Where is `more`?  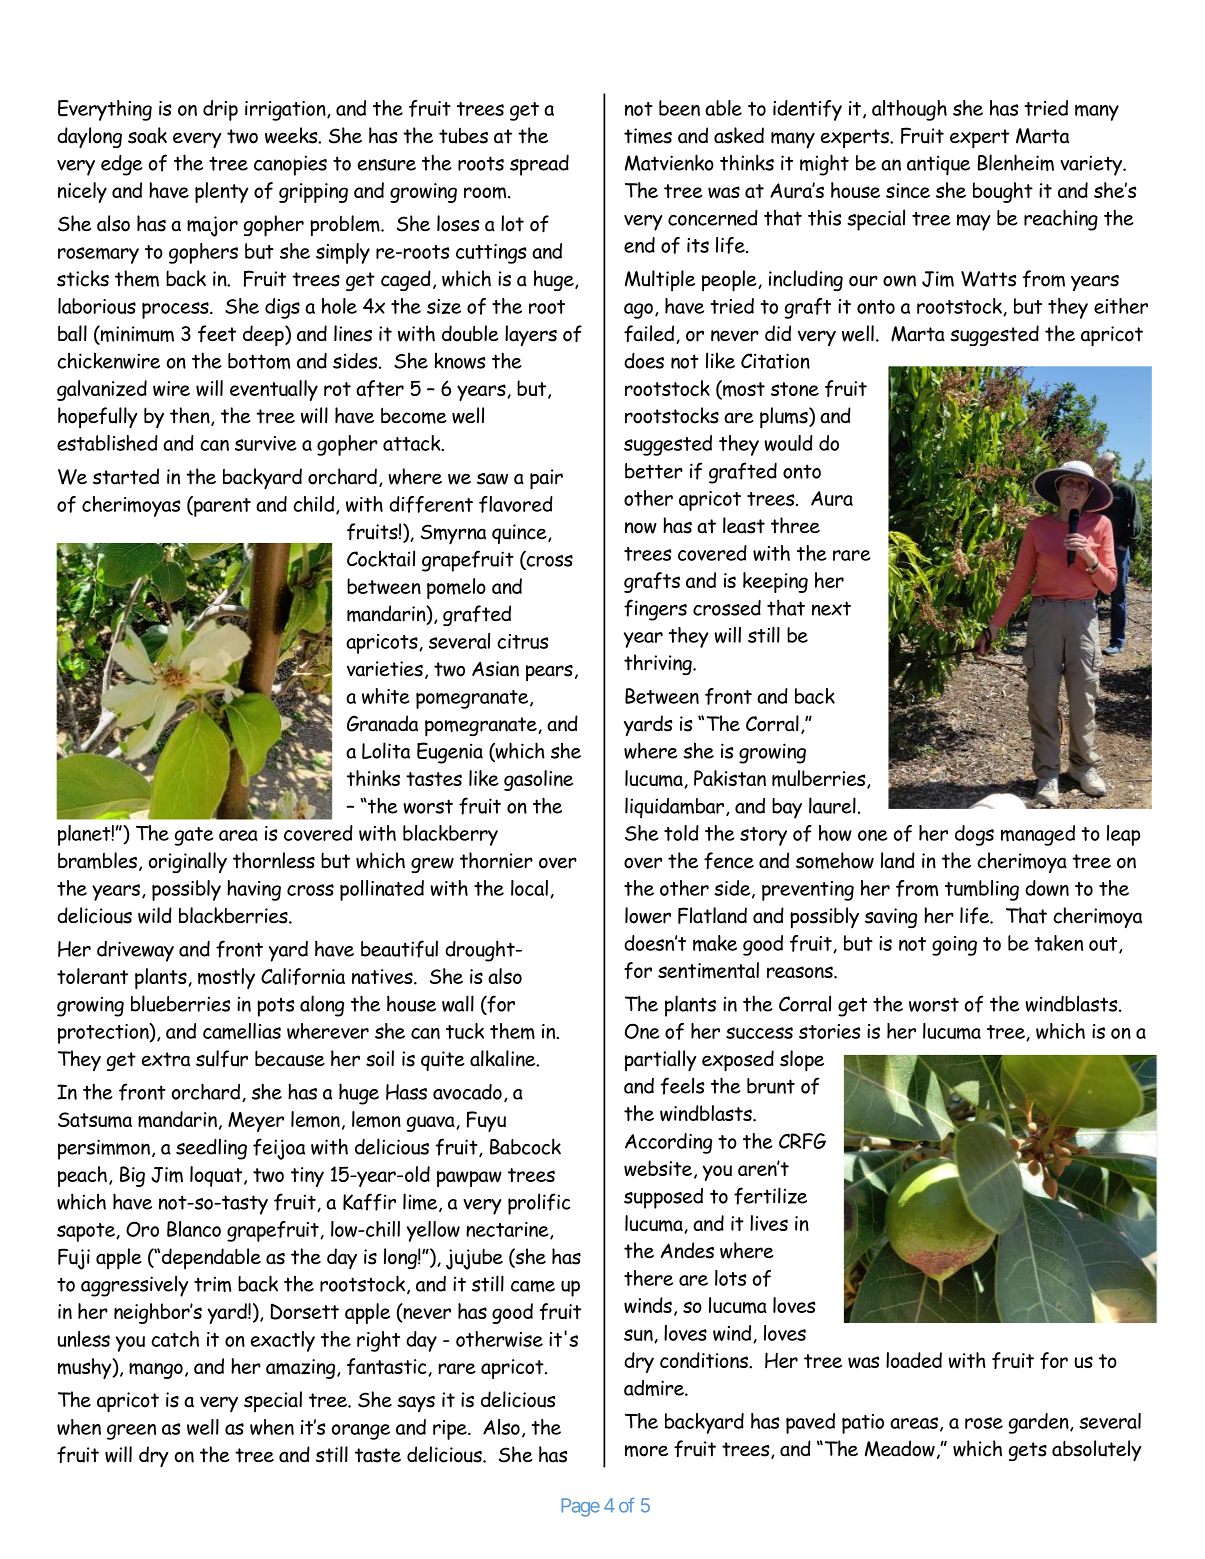
more is located at coordinates (646, 1451).
